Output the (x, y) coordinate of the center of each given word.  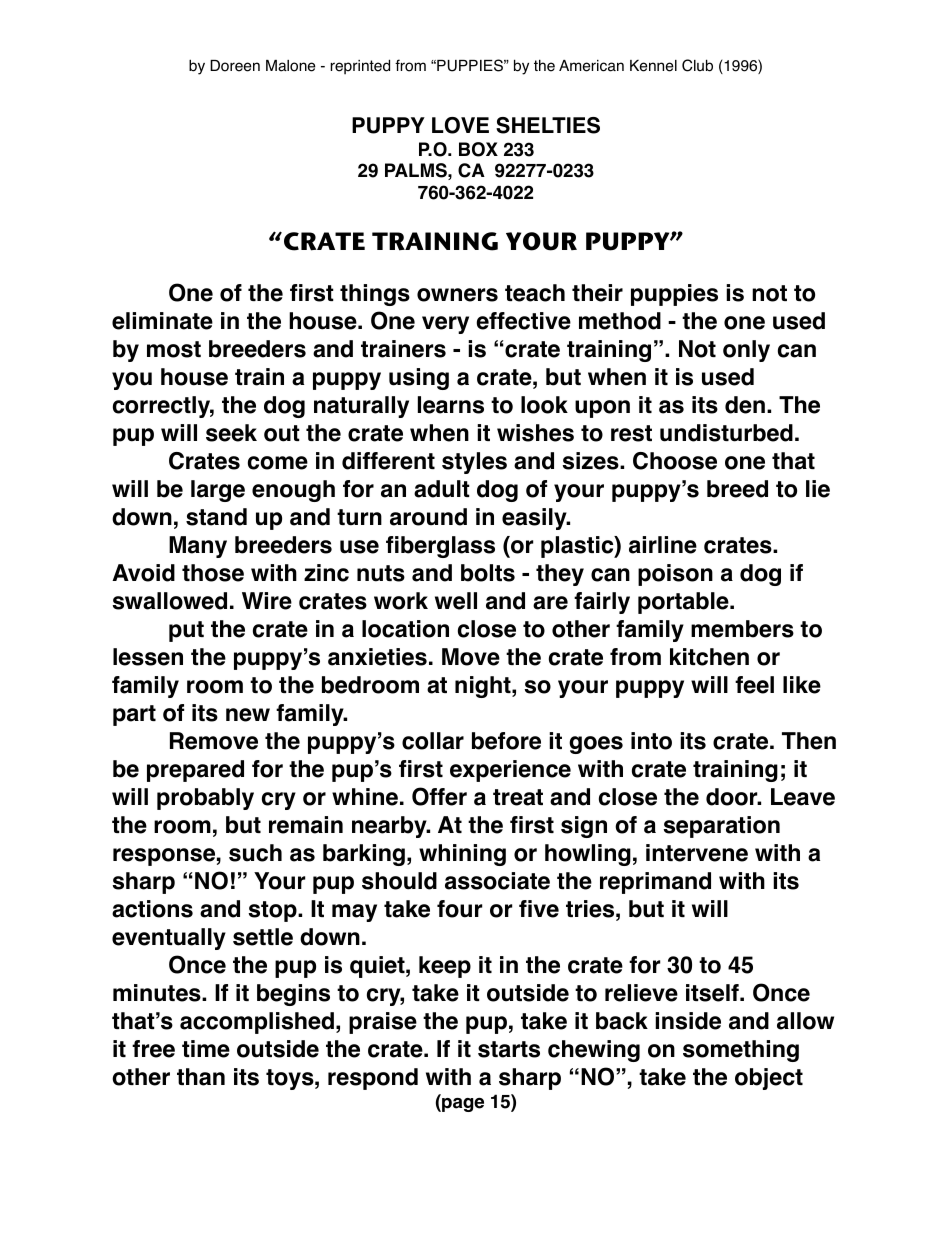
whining (462, 855)
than (201, 1077)
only (746, 351)
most (174, 349)
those (213, 573)
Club (697, 65)
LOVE (460, 125)
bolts (488, 573)
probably (205, 799)
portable (684, 603)
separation (721, 827)
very (445, 325)
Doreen (235, 66)
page (462, 1105)
